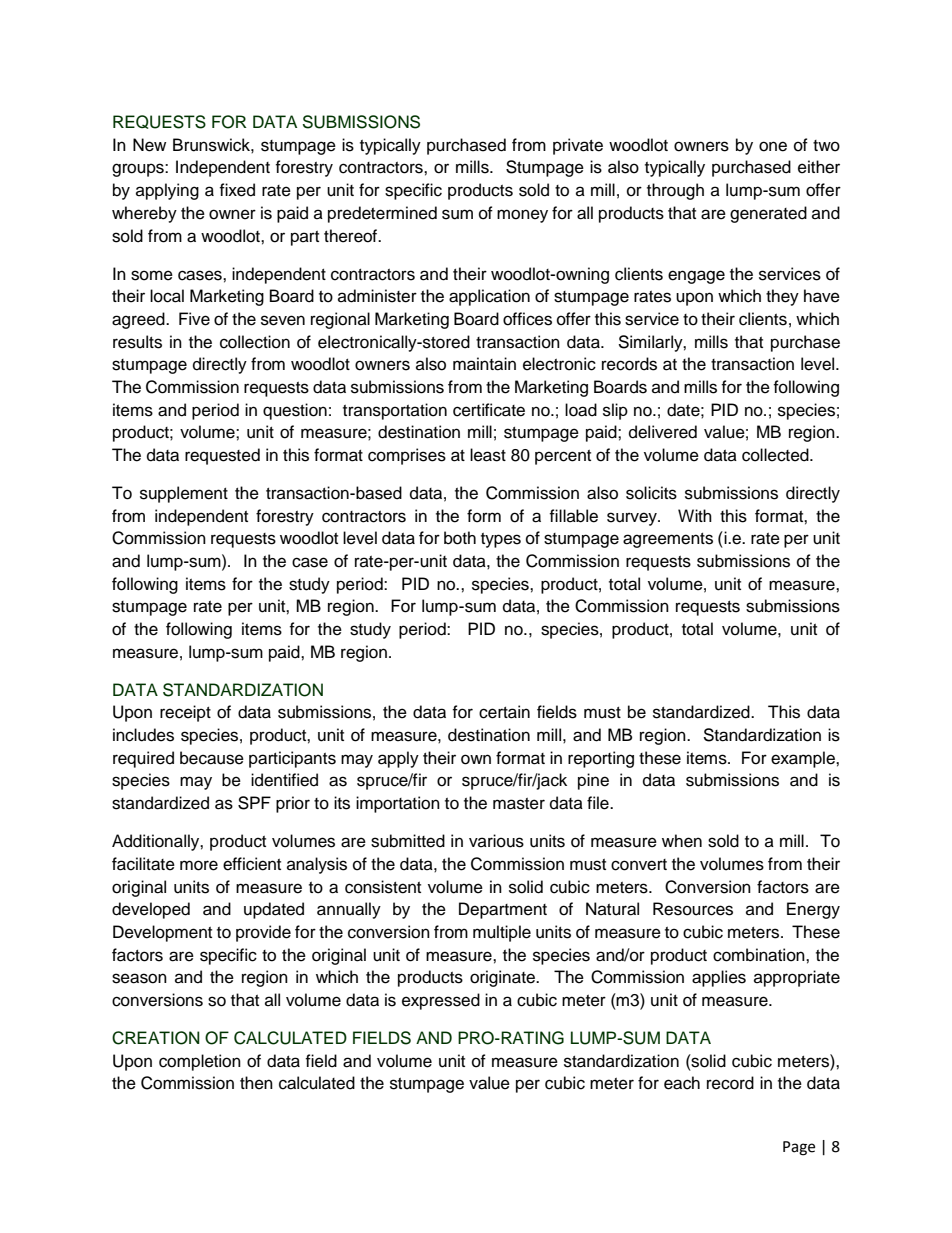  What do you see at coordinates (237, 190) in the screenshot?
I see `fixed` at bounding box center [237, 190].
